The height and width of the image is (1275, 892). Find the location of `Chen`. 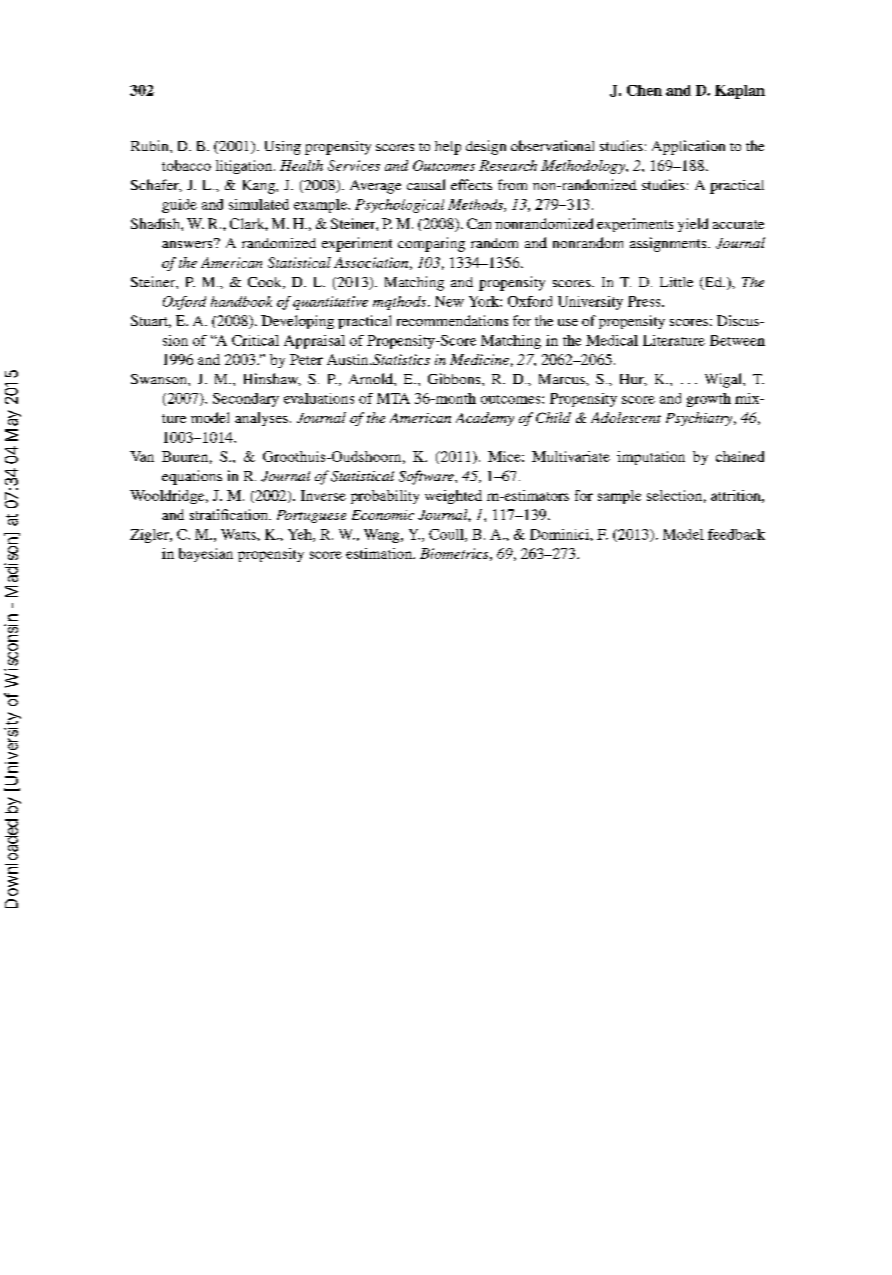

Chen is located at coordinates (644, 90).
